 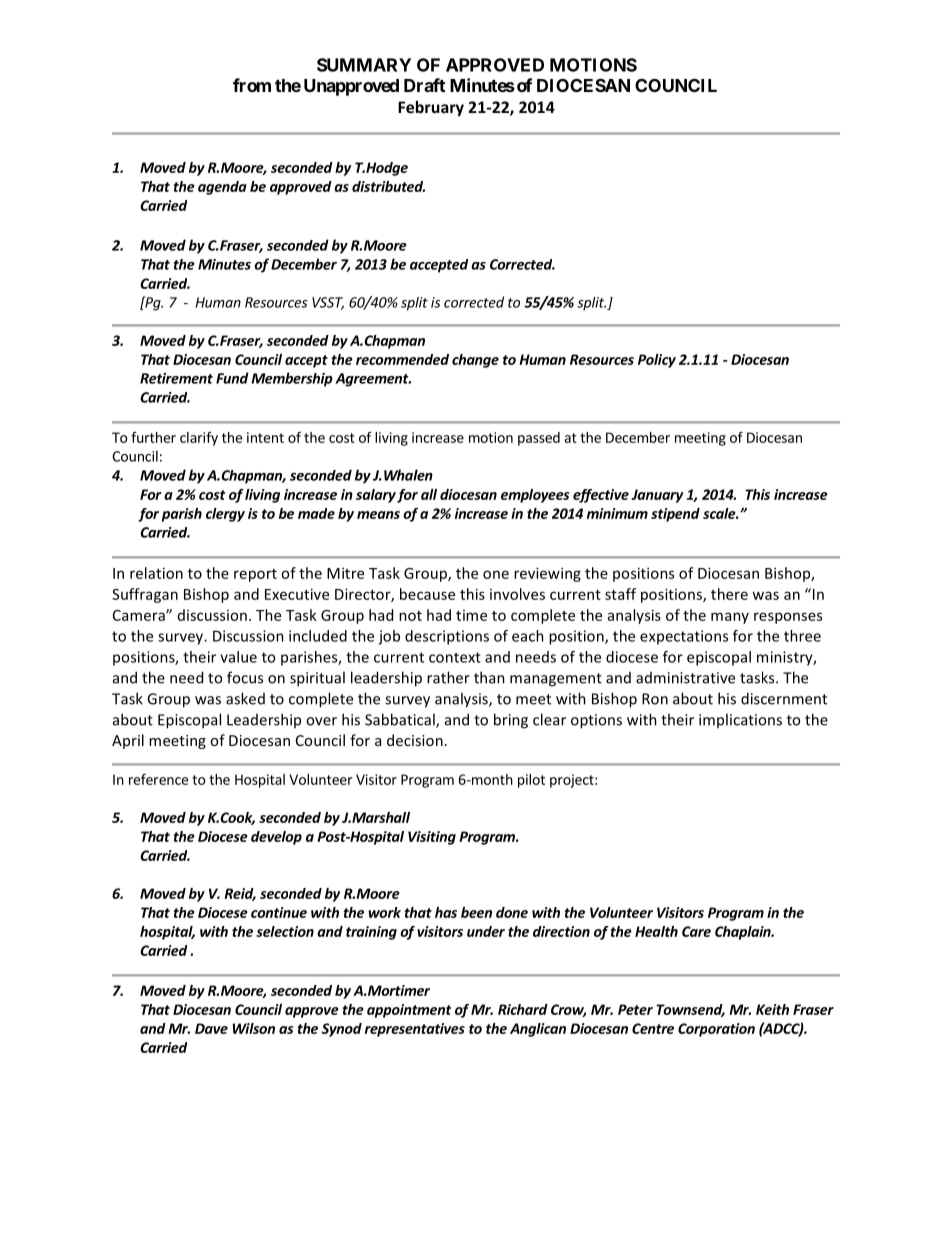 I want to click on agenda, so click(x=222, y=188).
